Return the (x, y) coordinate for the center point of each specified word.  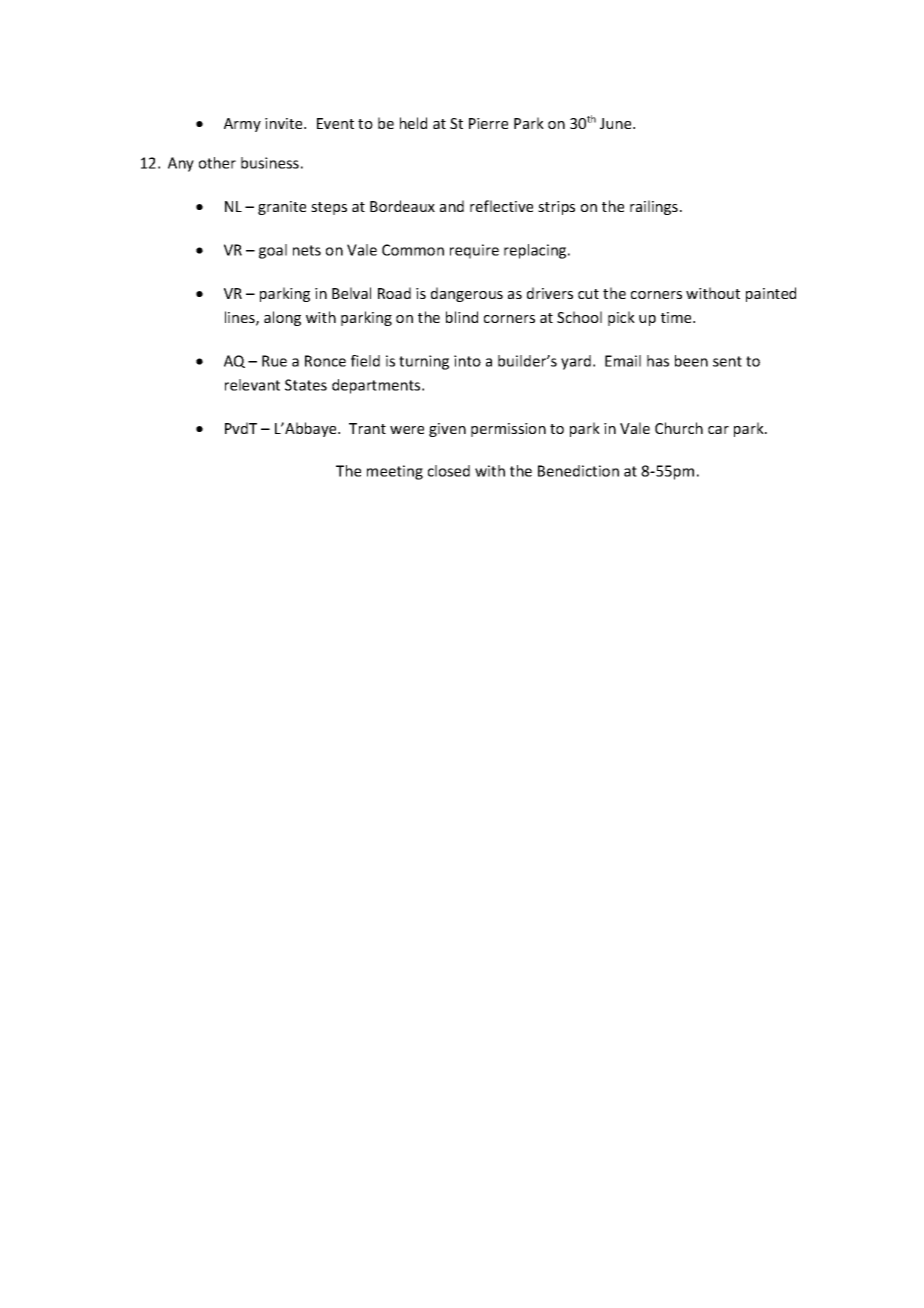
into (467, 361)
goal (273, 251)
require (474, 251)
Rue (274, 361)
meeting (395, 472)
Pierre (488, 123)
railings (654, 207)
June (617, 123)
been (691, 361)
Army (242, 125)
